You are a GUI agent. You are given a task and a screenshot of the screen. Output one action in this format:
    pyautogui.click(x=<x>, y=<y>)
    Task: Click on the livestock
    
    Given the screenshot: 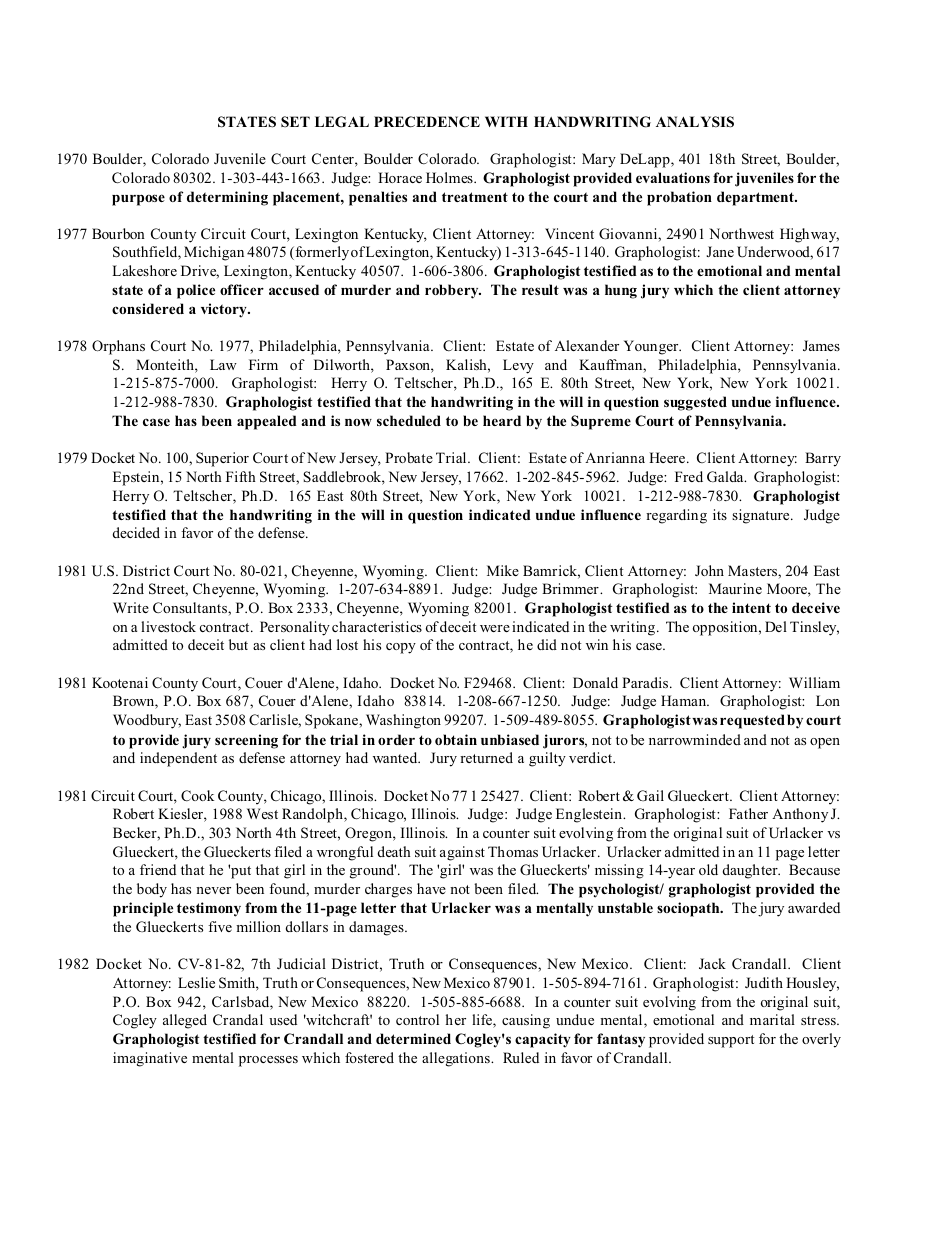 What is the action you would take?
    pyautogui.click(x=168, y=626)
